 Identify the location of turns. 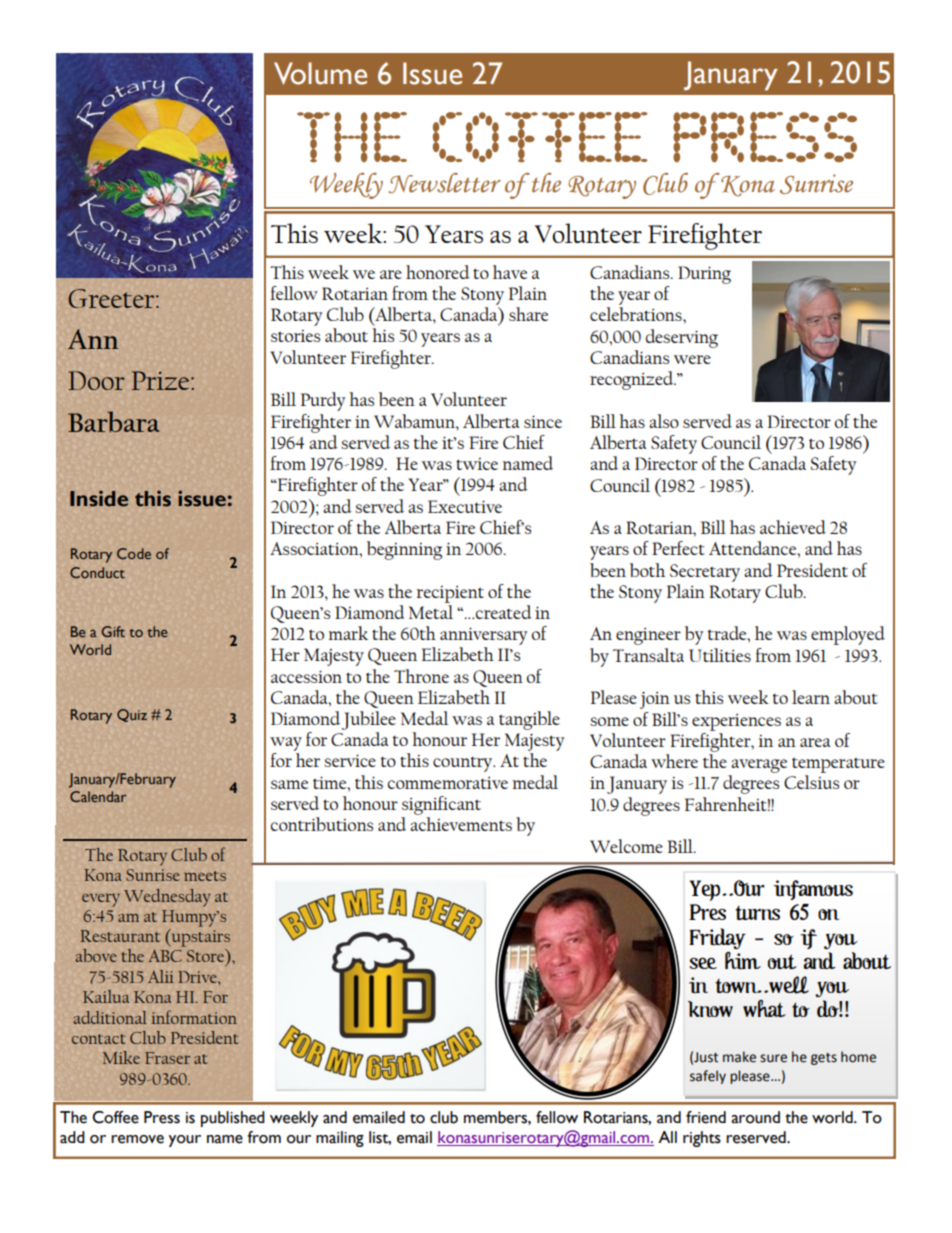
(757, 913).
